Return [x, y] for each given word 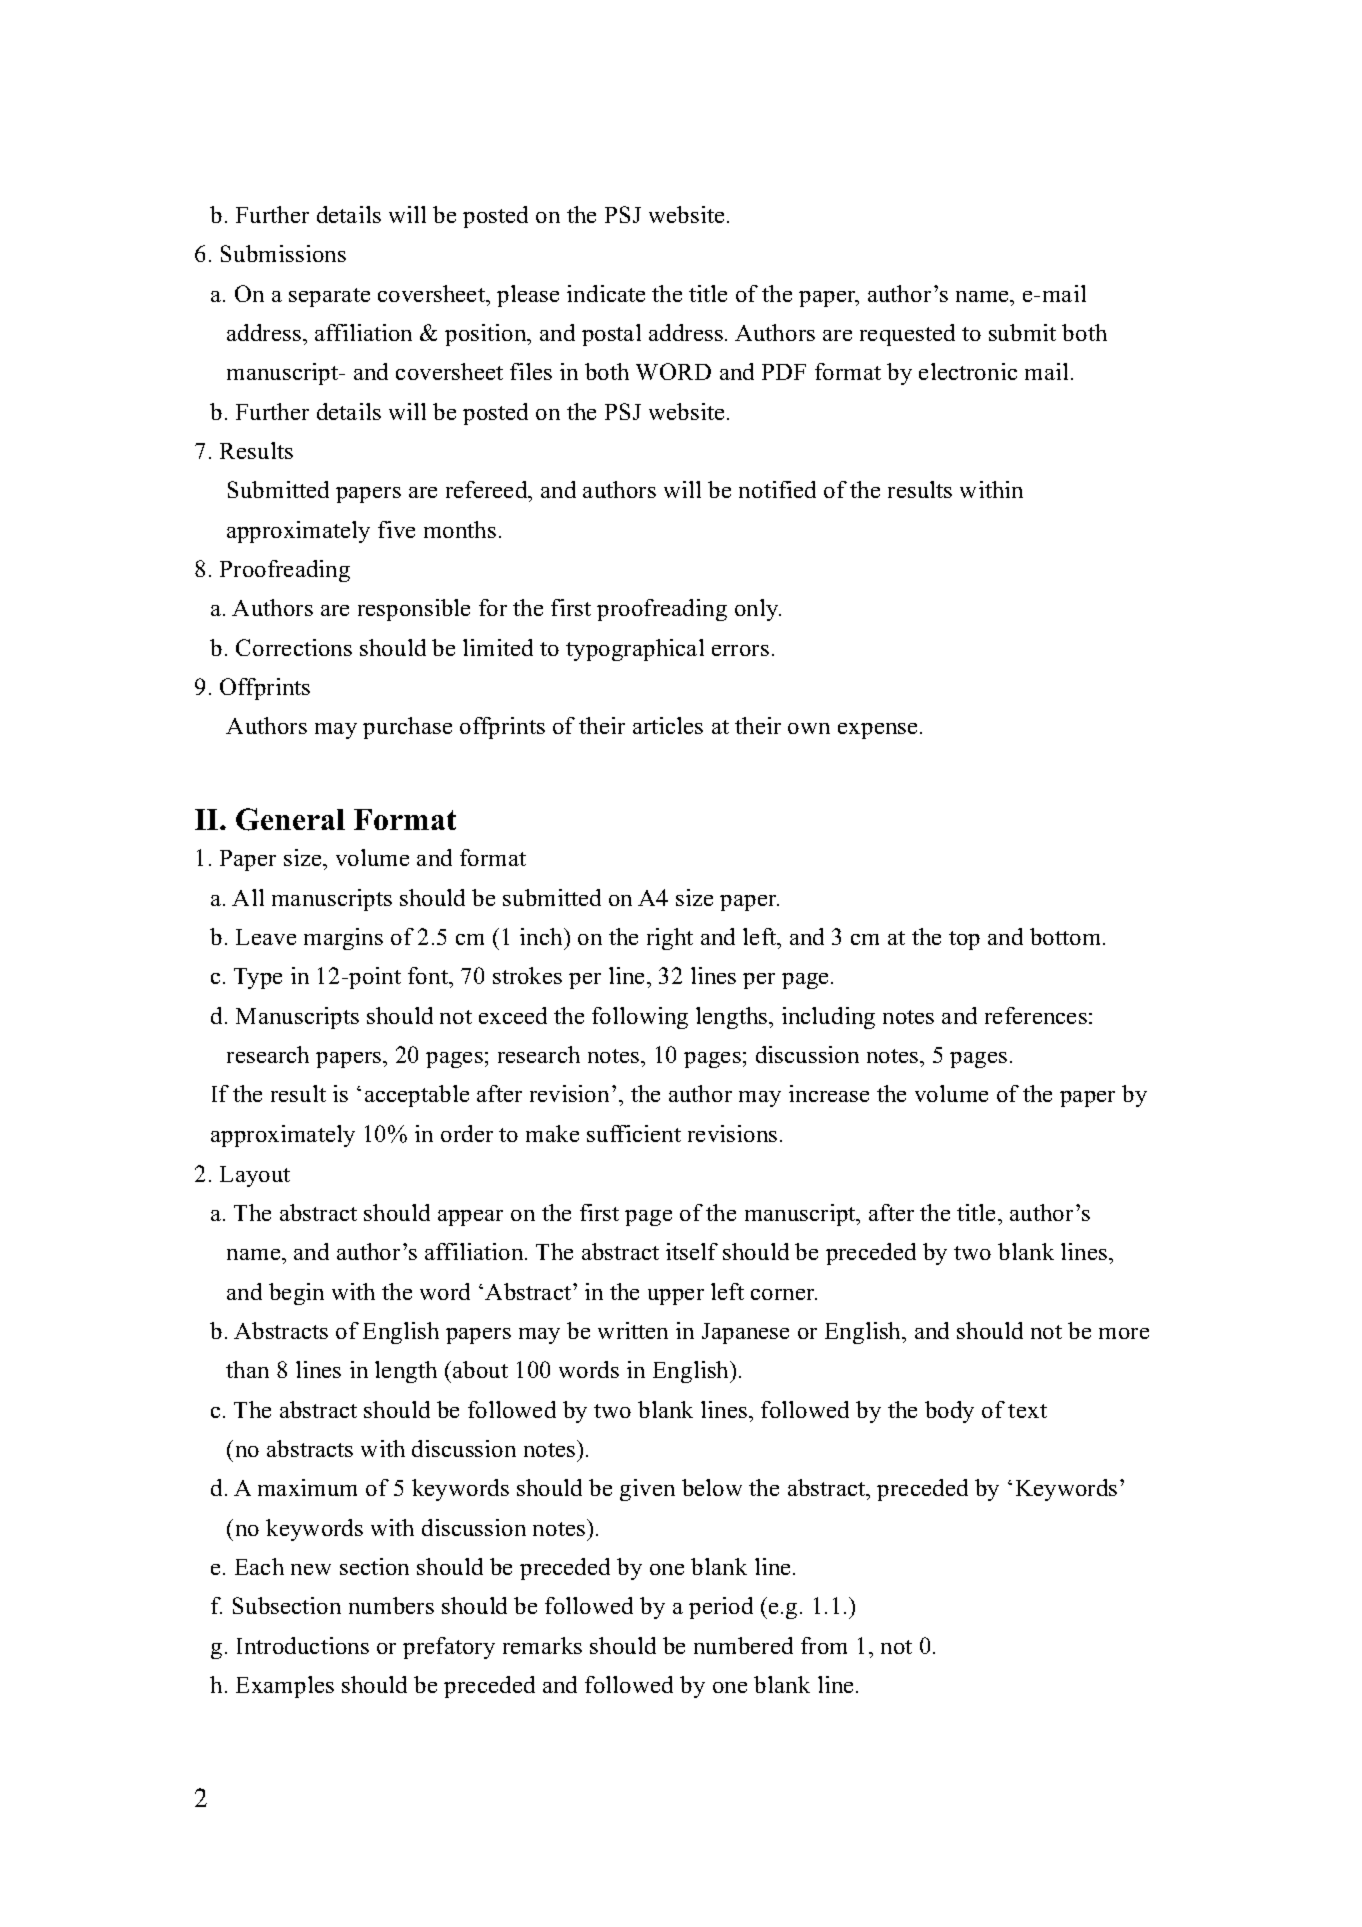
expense [877, 731]
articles [668, 725]
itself [692, 1251]
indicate [606, 293]
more [1124, 1333]
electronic [968, 371]
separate [329, 297]
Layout [255, 1176]
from [824, 1645]
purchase [407, 728]
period [721, 1608]
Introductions [303, 1645]
